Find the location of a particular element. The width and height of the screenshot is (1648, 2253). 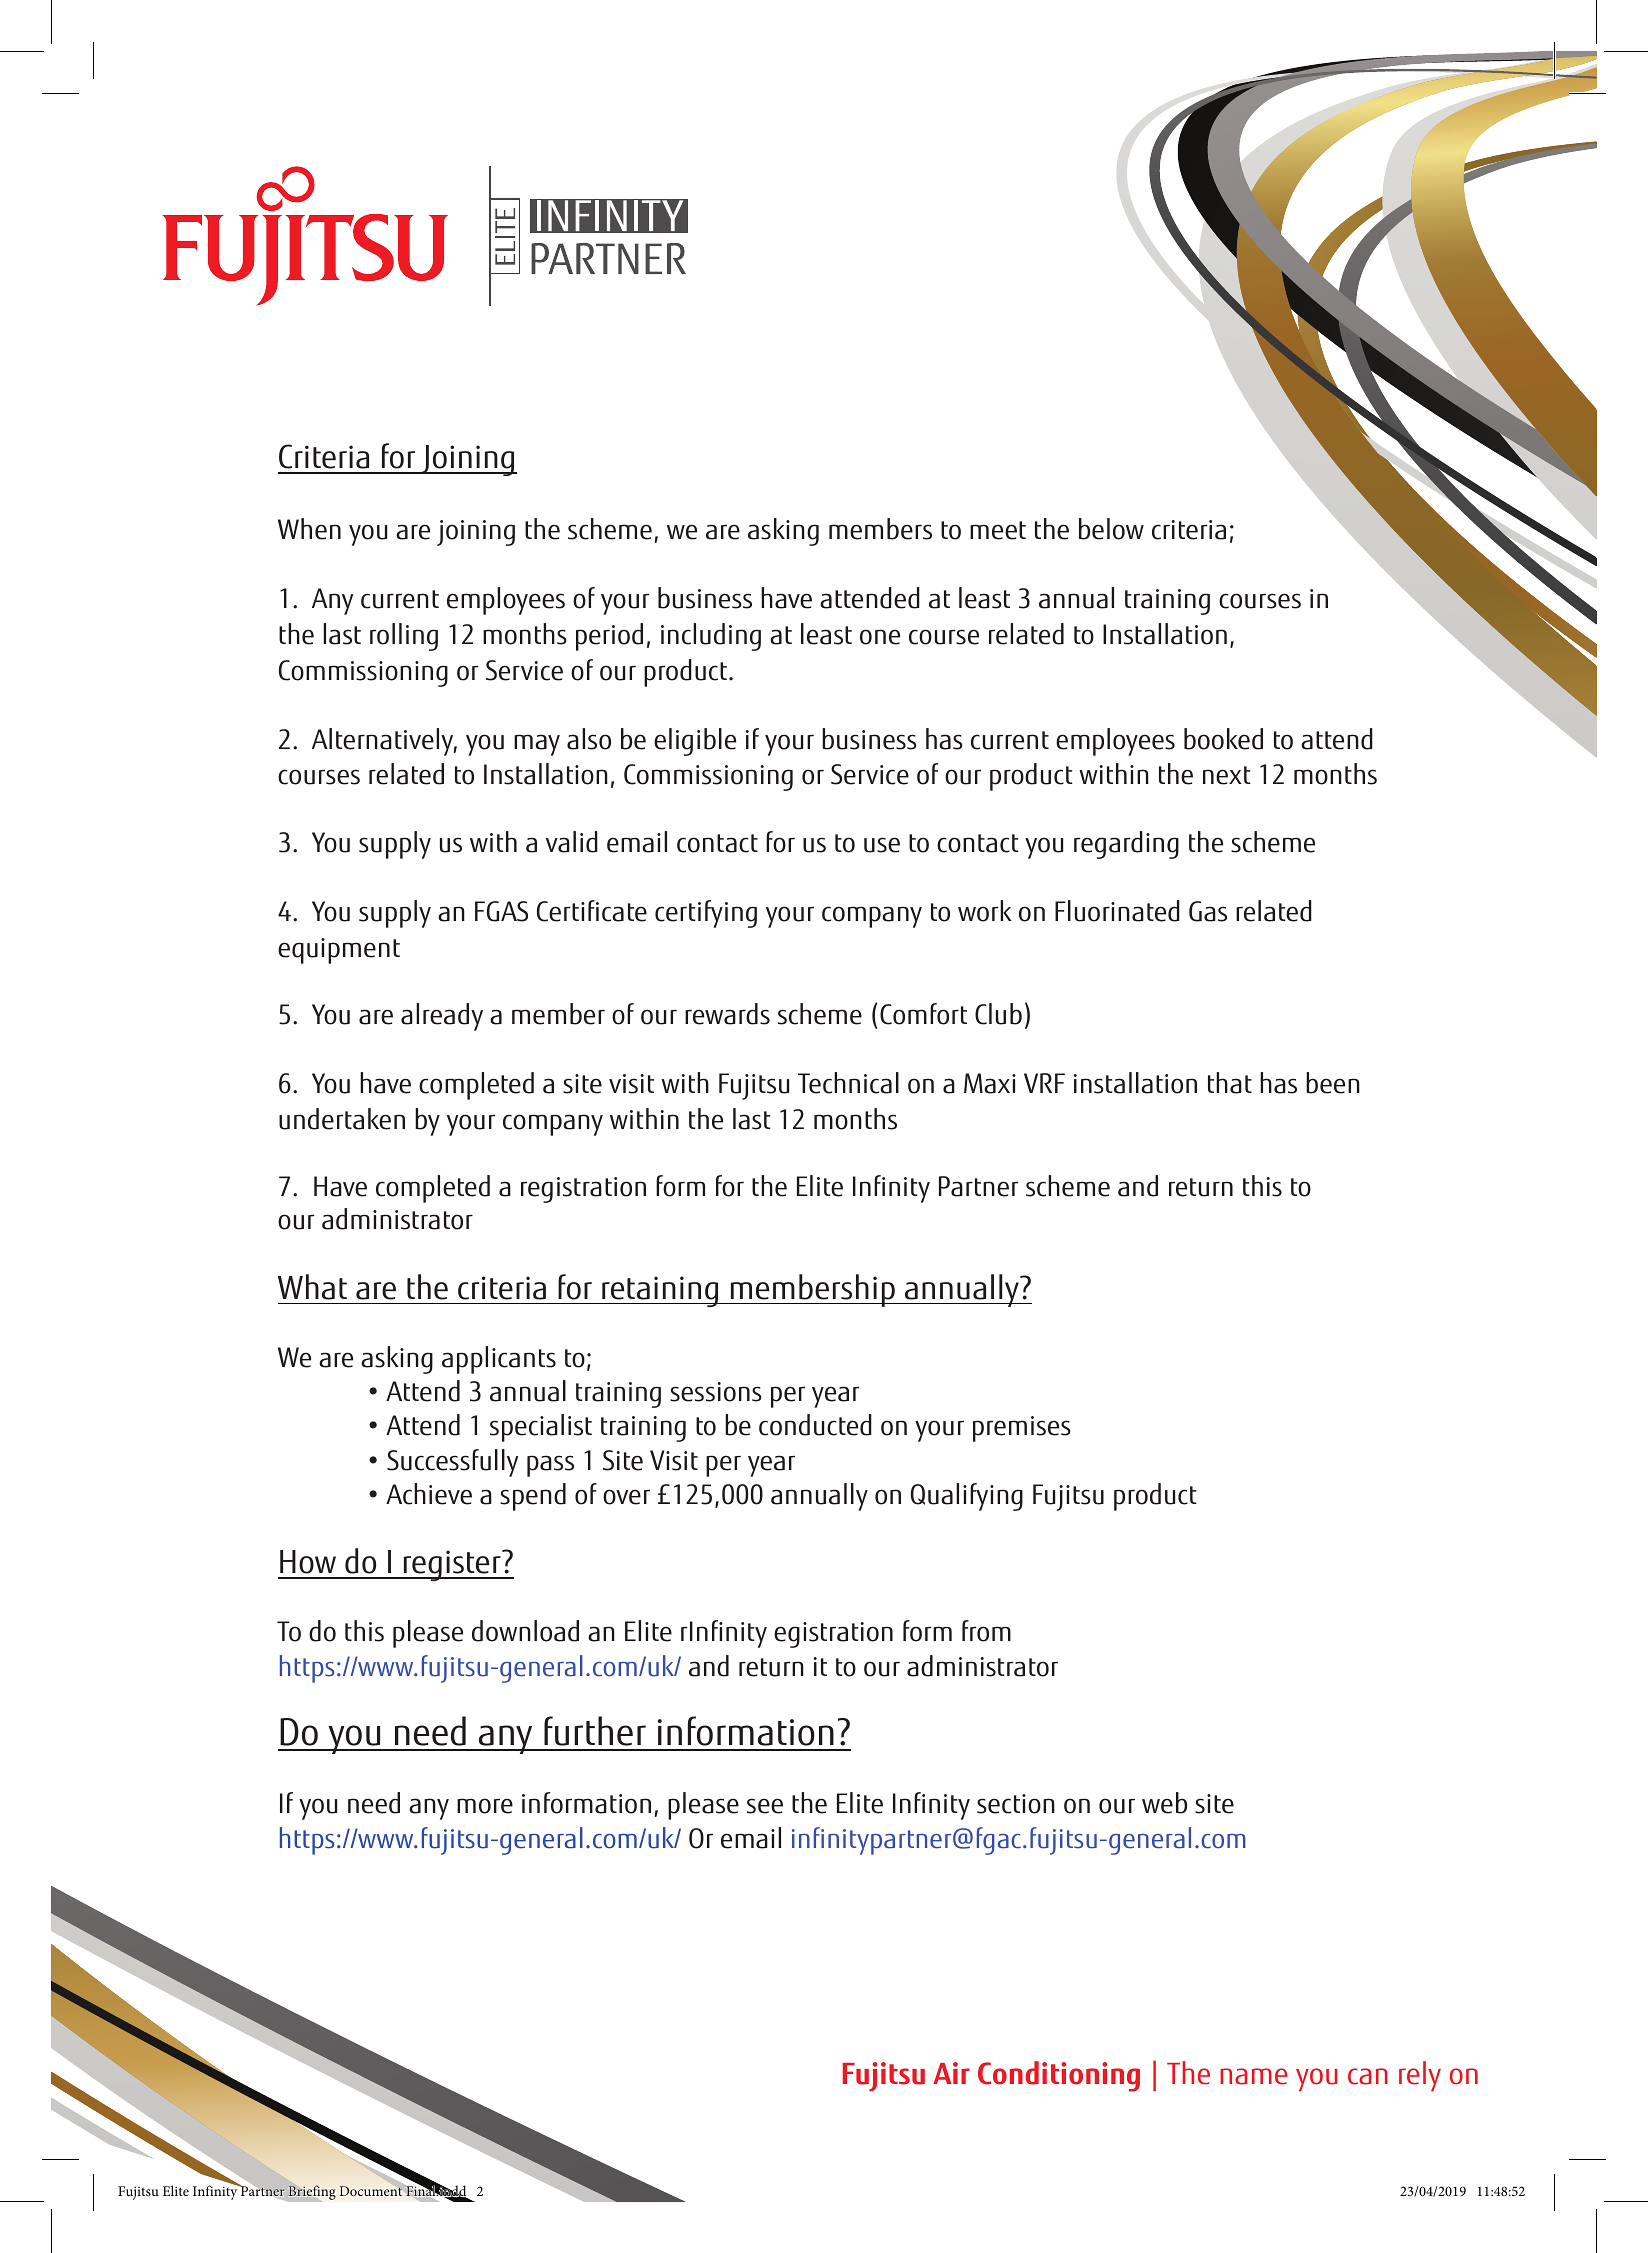

Document is located at coordinates (370, 2191).
